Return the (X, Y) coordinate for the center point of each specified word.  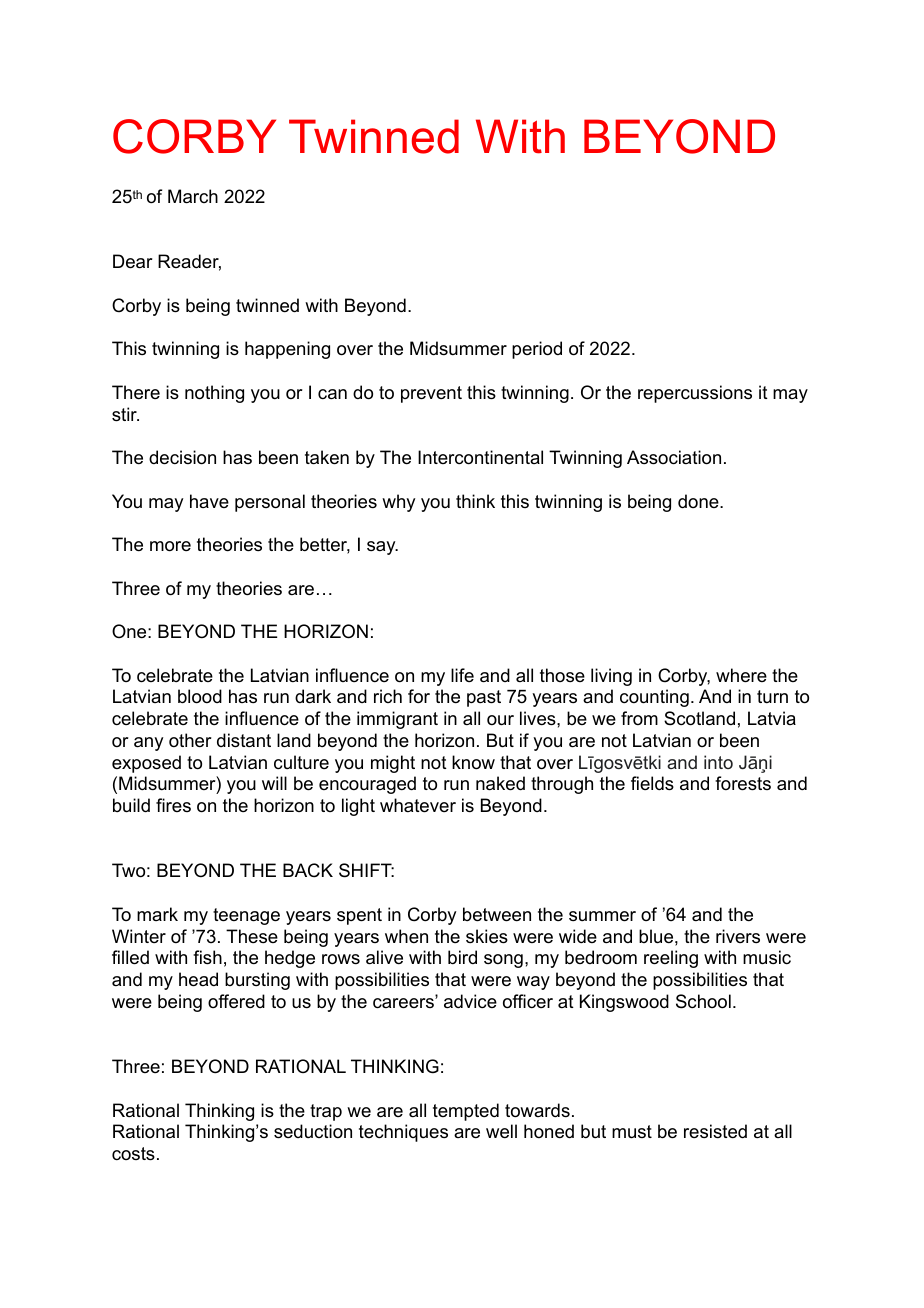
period (537, 350)
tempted (466, 1112)
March (193, 196)
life (462, 675)
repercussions (695, 394)
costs (133, 1154)
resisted (715, 1131)
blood (200, 696)
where (741, 675)
